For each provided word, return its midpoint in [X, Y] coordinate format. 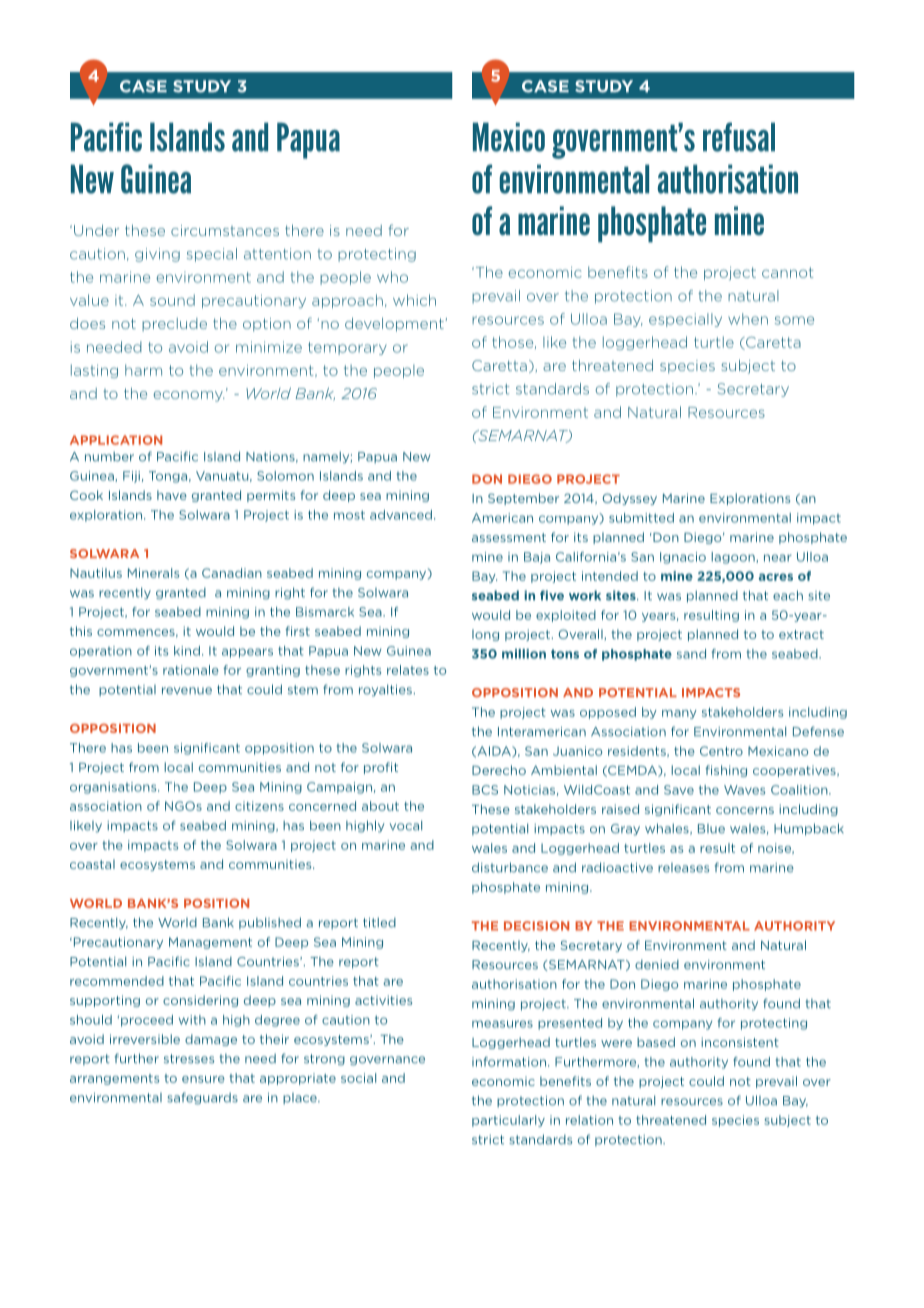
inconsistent [740, 1042]
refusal [739, 137]
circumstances [225, 230]
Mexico [509, 137]
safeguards [202, 1098]
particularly [508, 1121]
